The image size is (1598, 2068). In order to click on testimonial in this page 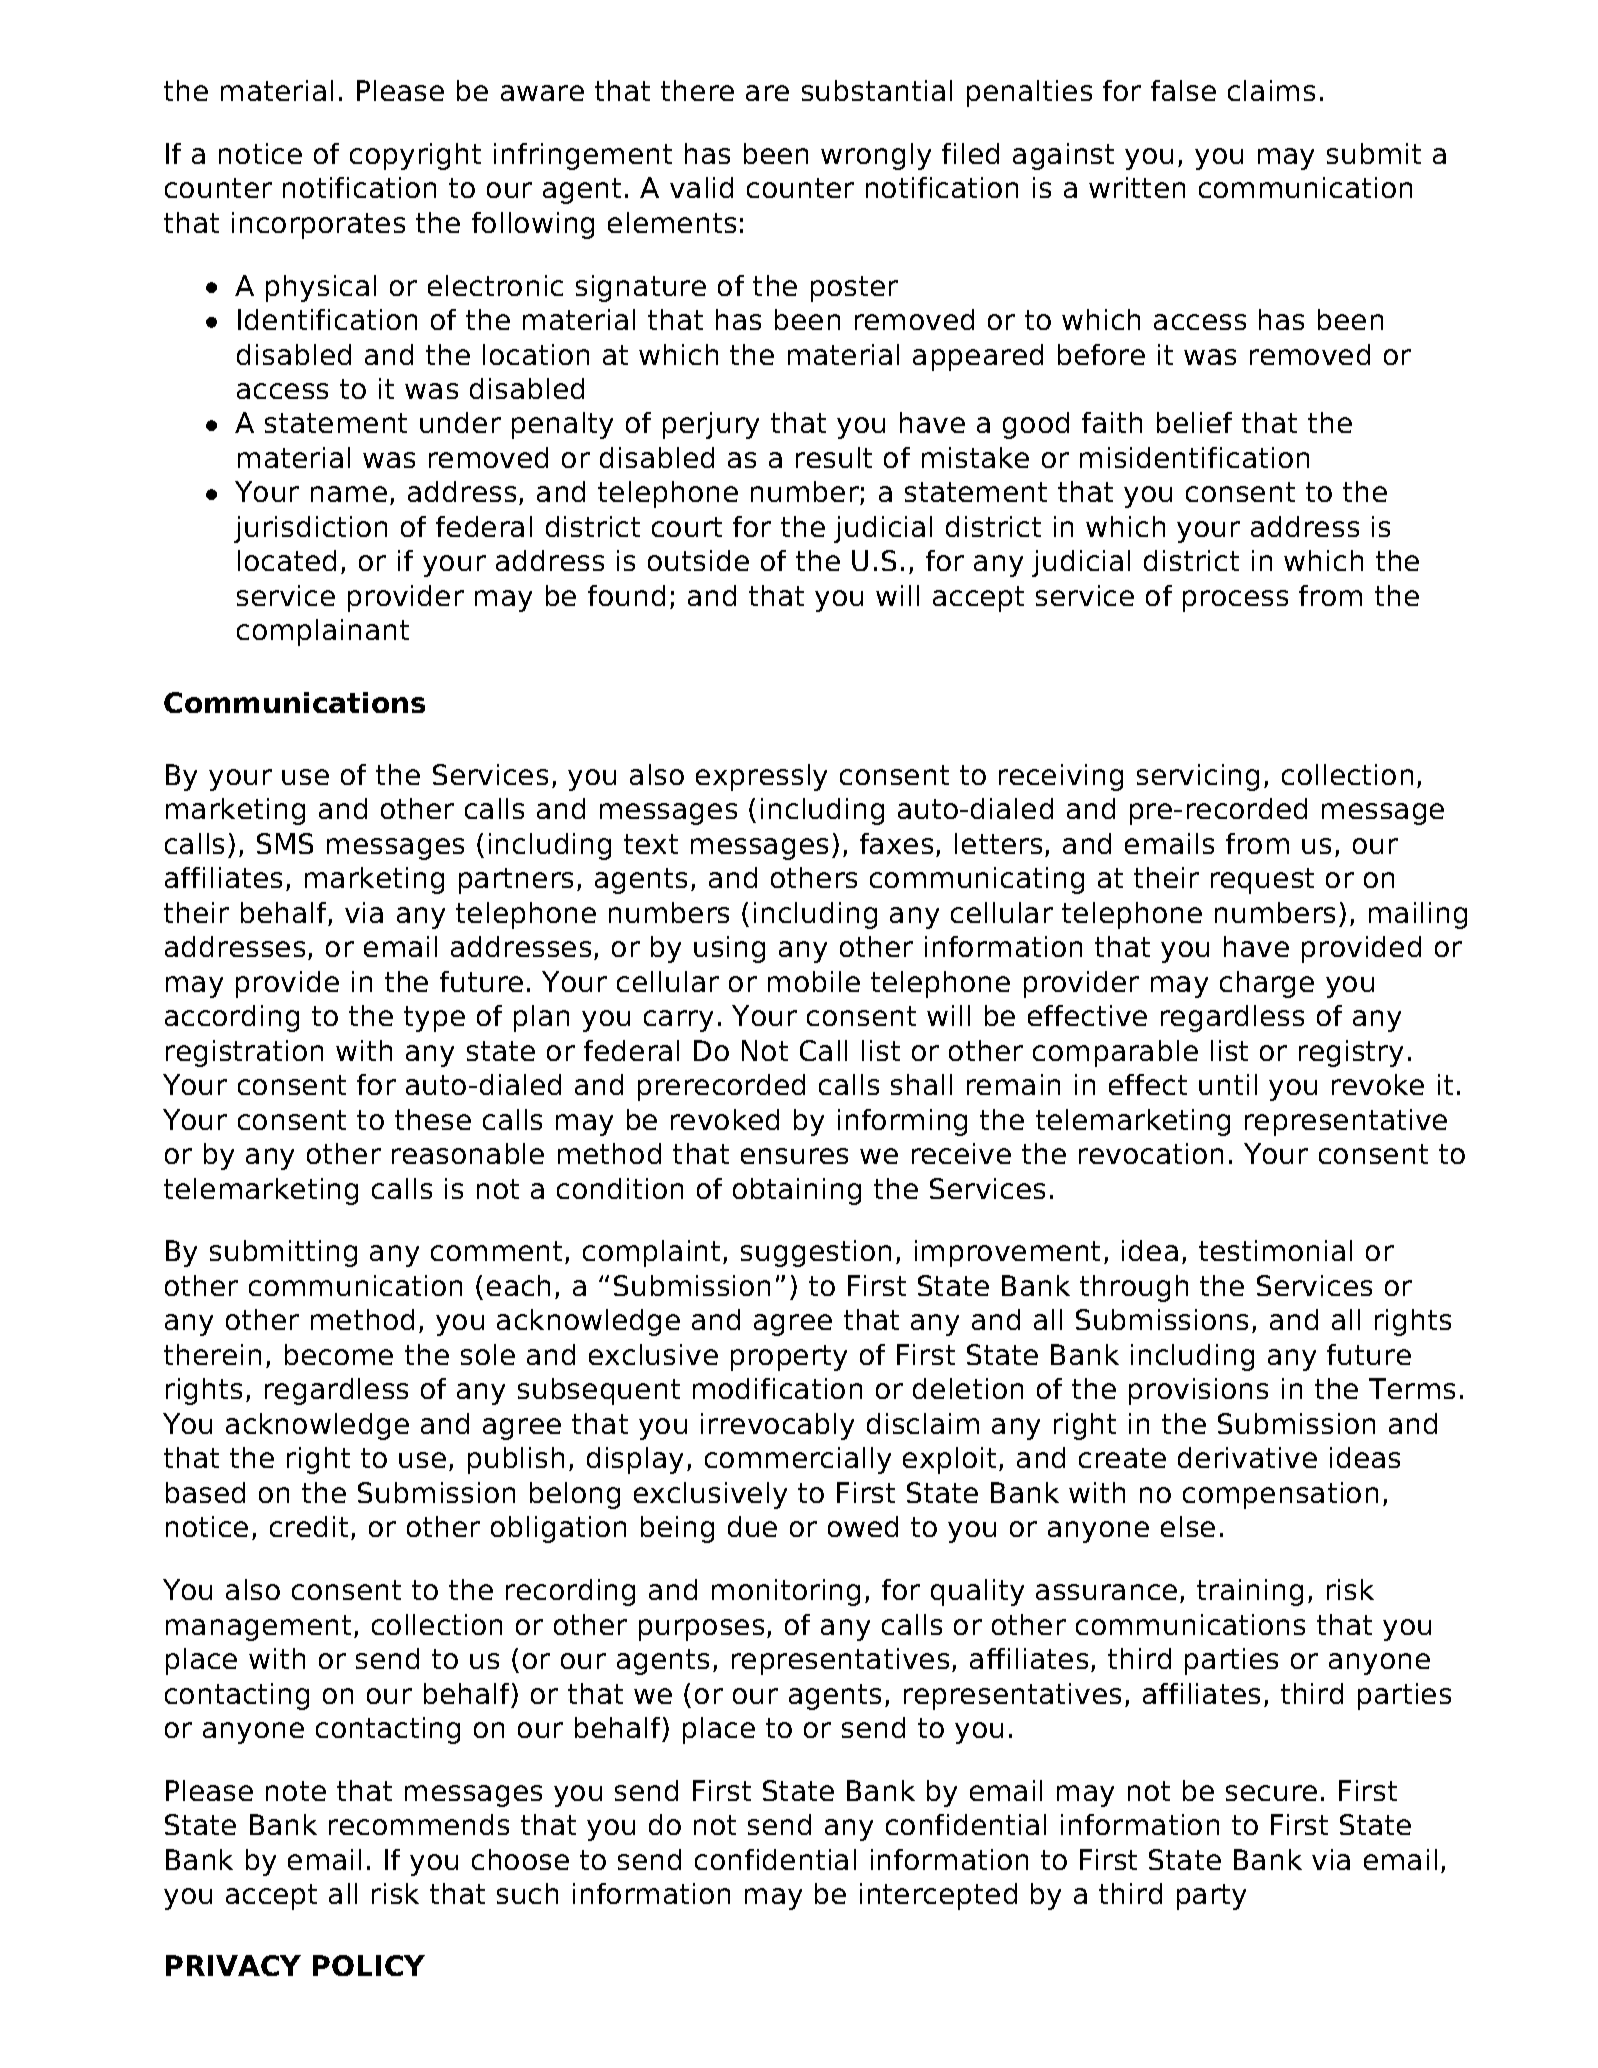, I will do `click(1275, 1250)`.
